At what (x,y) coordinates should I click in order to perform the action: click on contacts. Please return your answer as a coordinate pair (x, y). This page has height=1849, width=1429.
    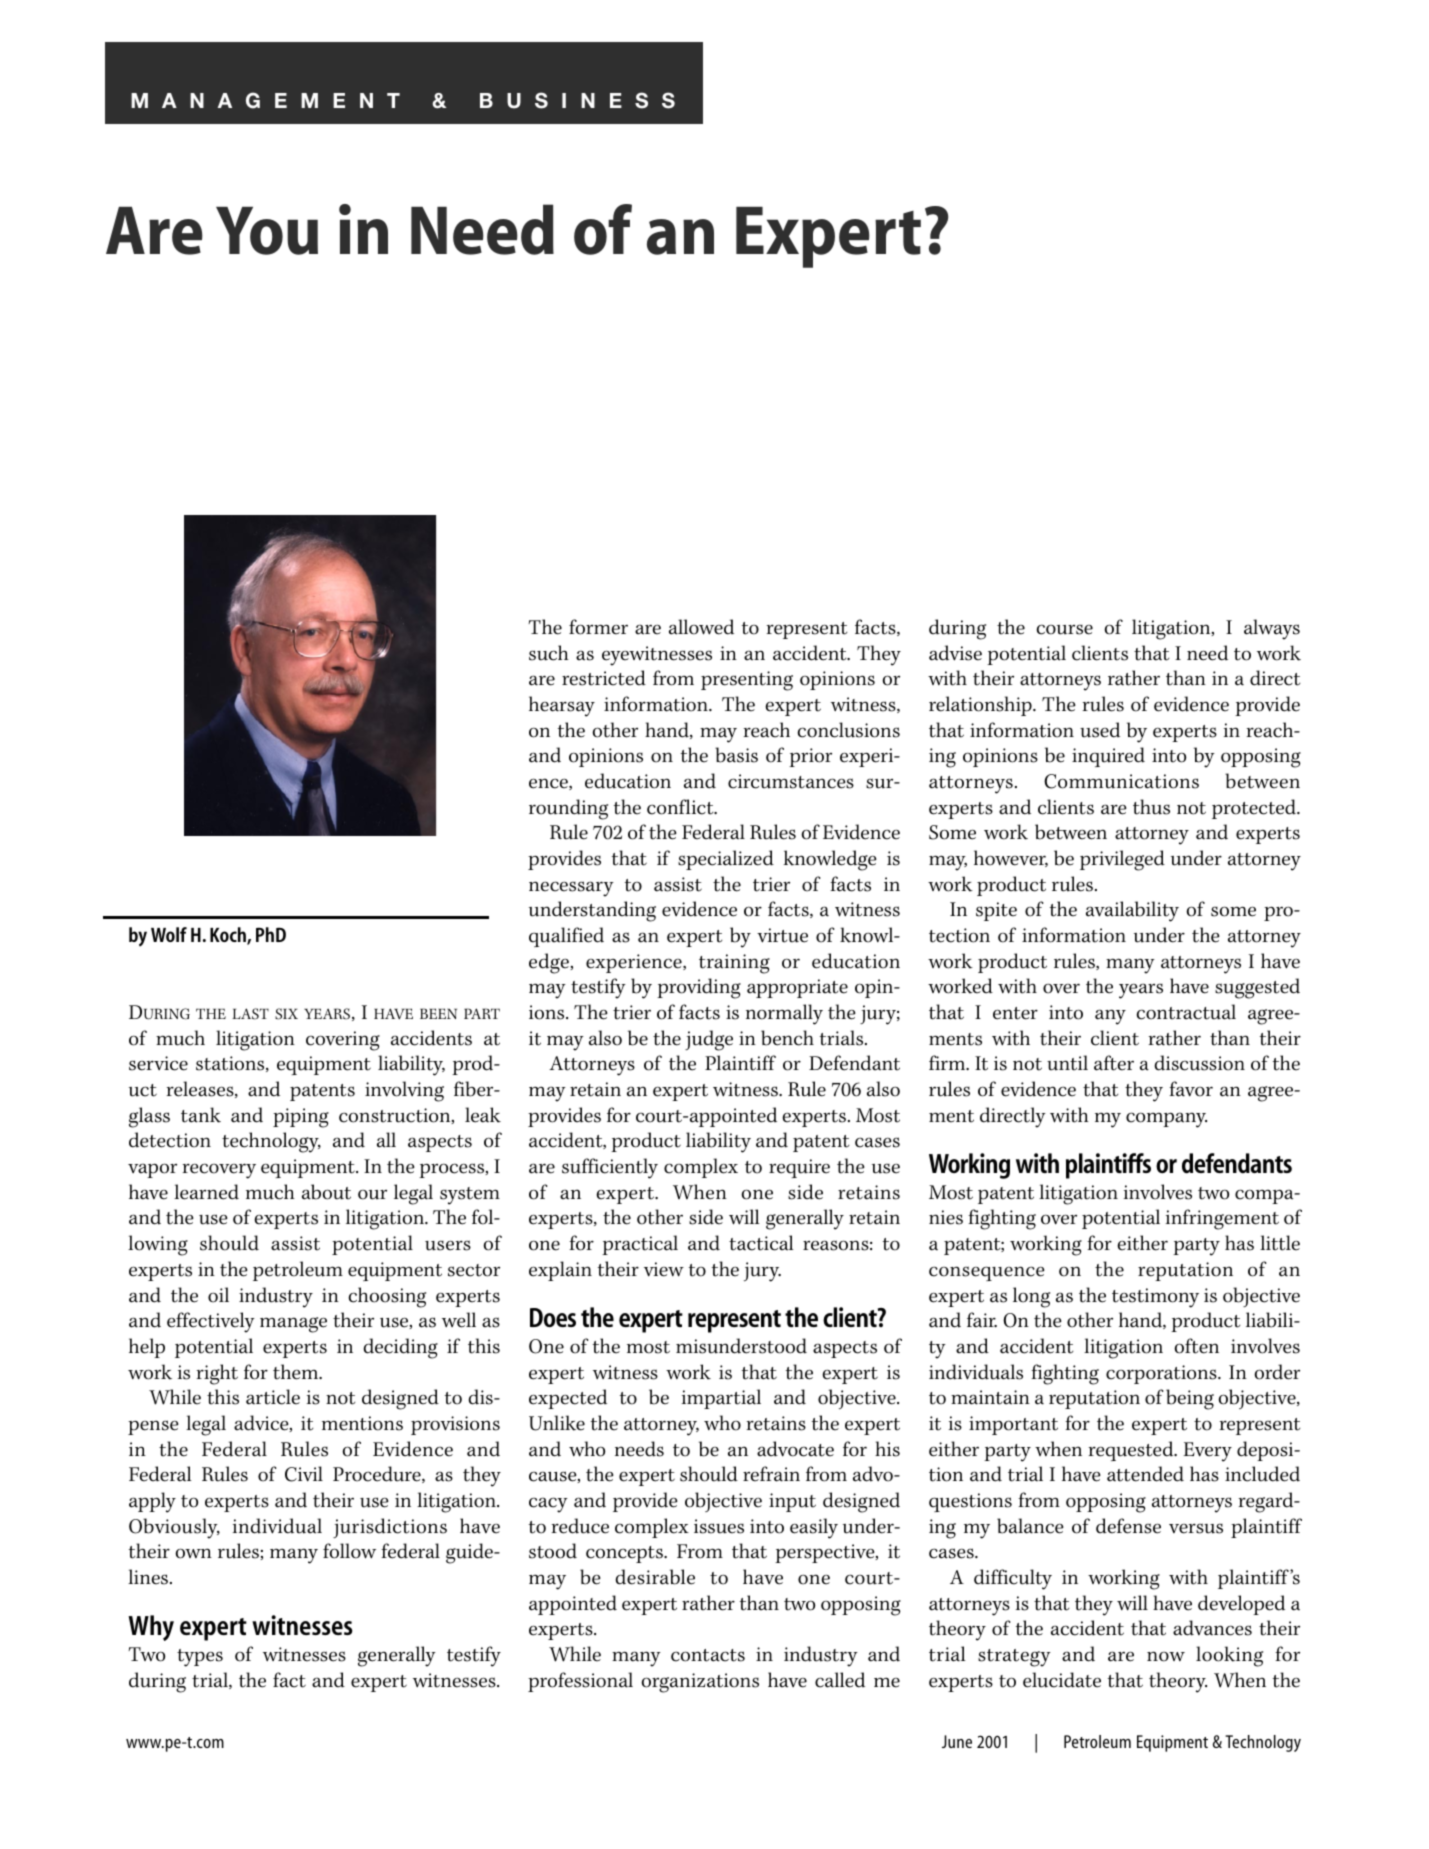
    Looking at the image, I should click on (708, 1655).
